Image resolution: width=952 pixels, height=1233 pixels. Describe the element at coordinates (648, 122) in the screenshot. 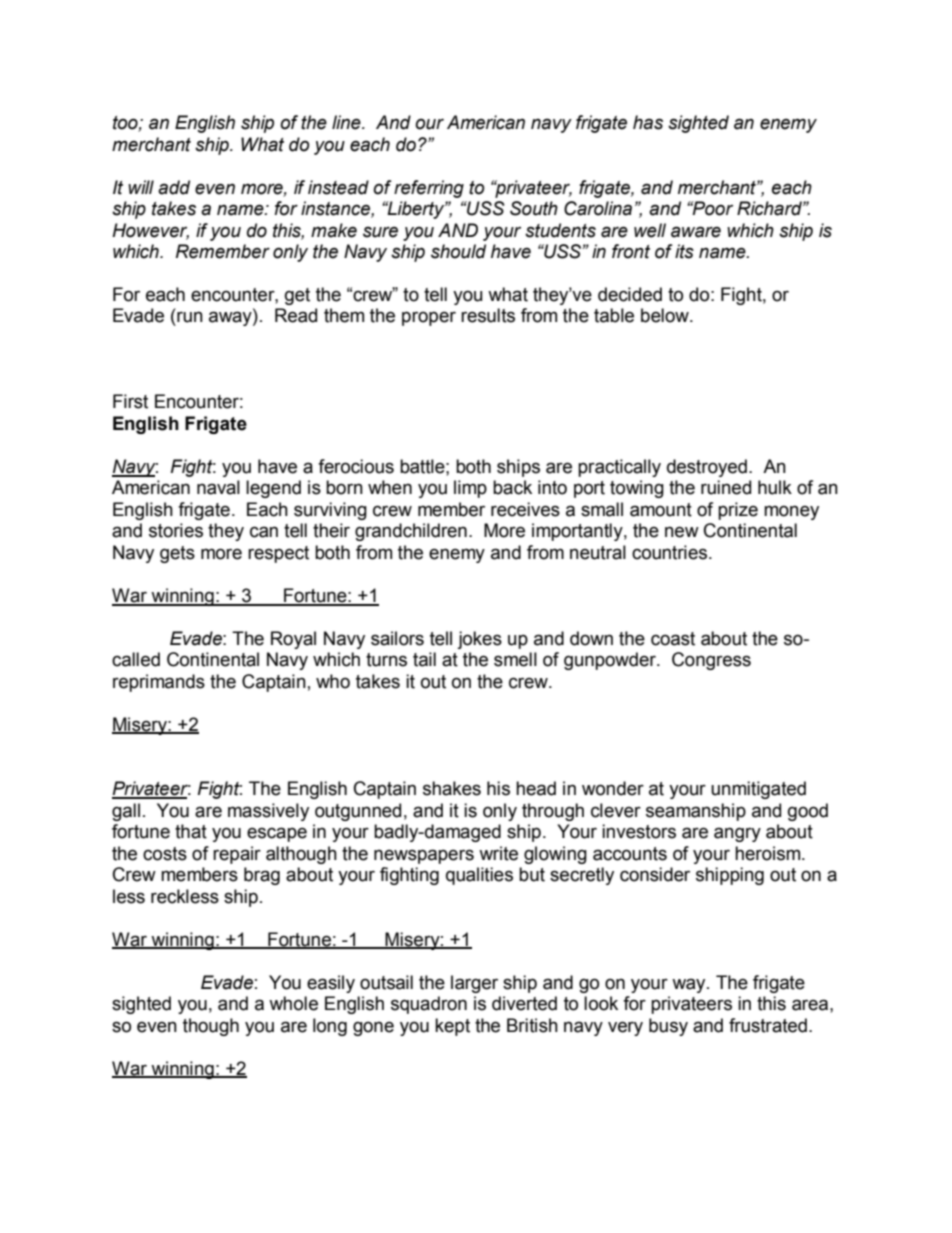

I see `has` at that location.
